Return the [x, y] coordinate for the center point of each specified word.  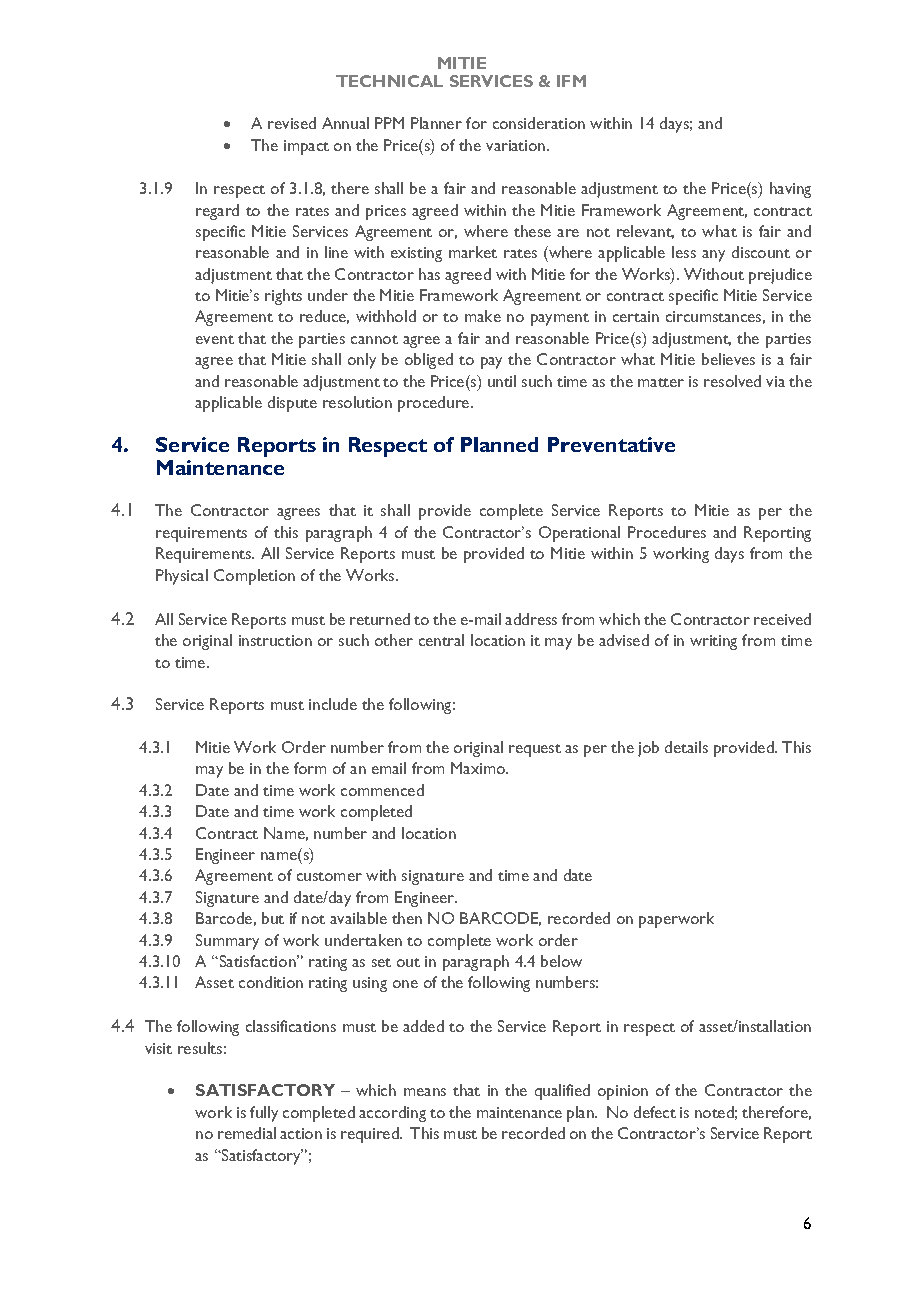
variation [517, 145]
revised [292, 123]
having [790, 190]
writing [713, 642]
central [441, 640]
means [425, 1092]
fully [264, 1114]
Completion [254, 577]
